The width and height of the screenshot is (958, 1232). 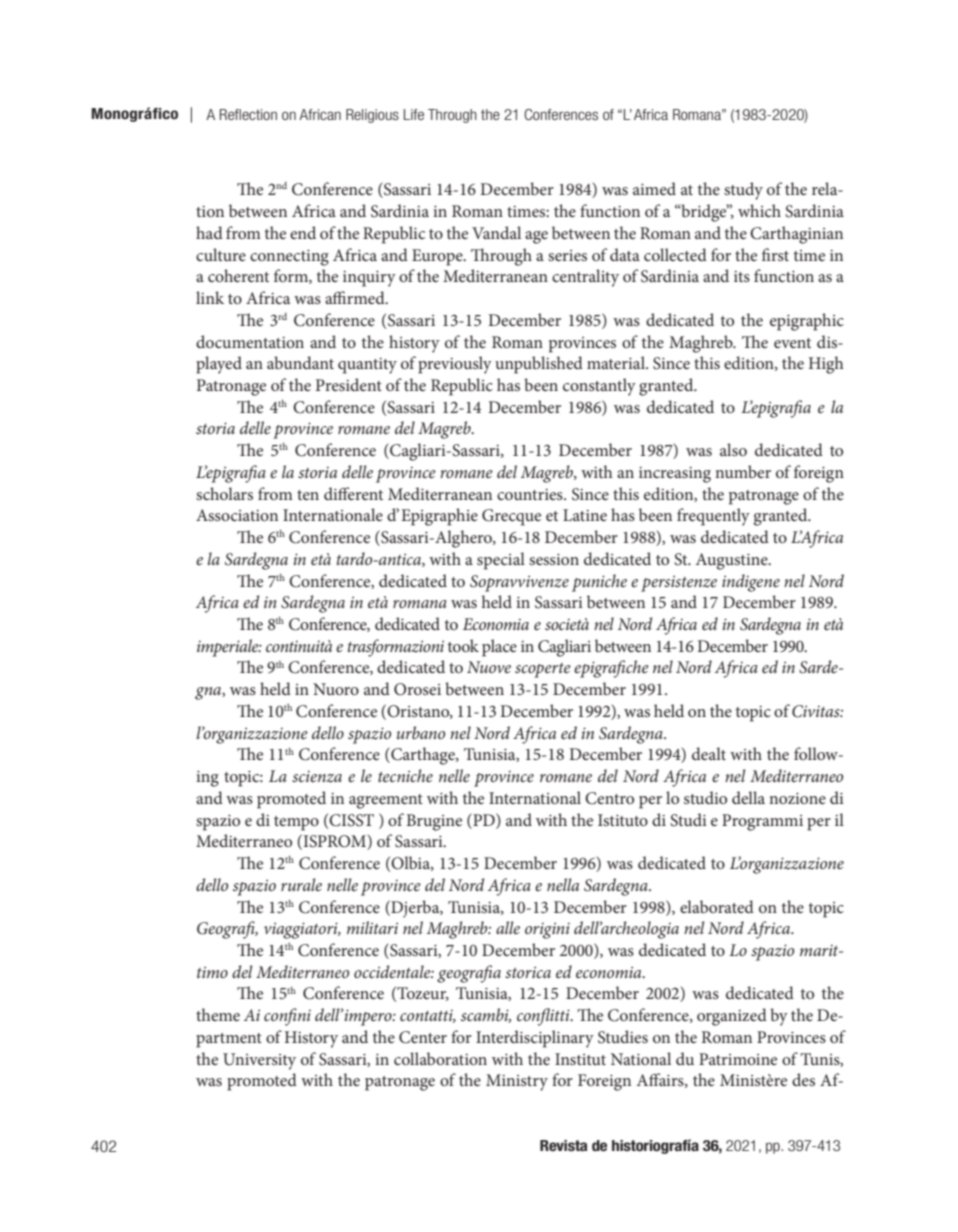 I want to click on study, so click(x=743, y=191).
